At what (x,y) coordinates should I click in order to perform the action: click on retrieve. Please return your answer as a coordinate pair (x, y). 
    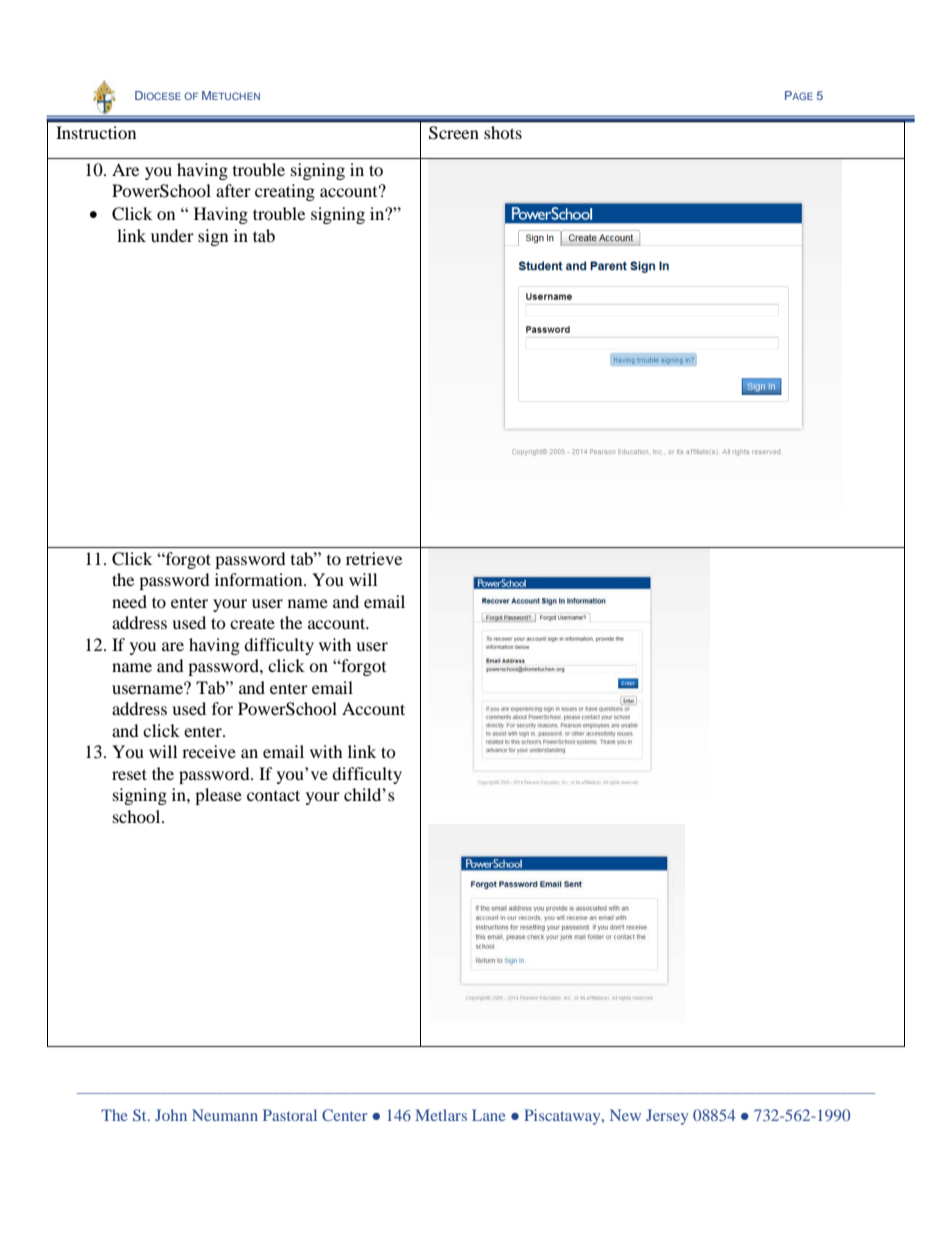
    Looking at the image, I should click on (374, 558).
